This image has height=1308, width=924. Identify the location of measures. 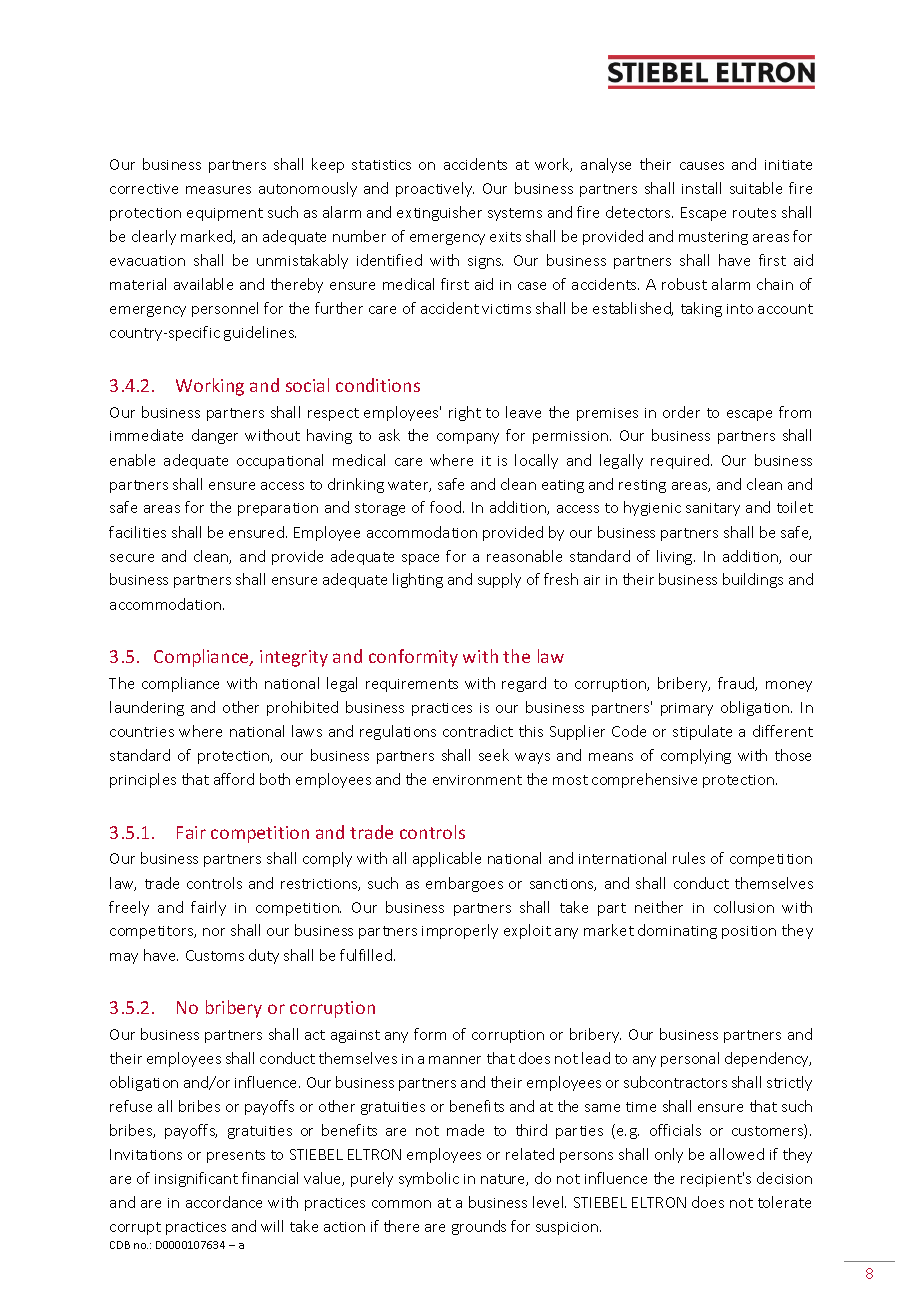
(218, 190).
